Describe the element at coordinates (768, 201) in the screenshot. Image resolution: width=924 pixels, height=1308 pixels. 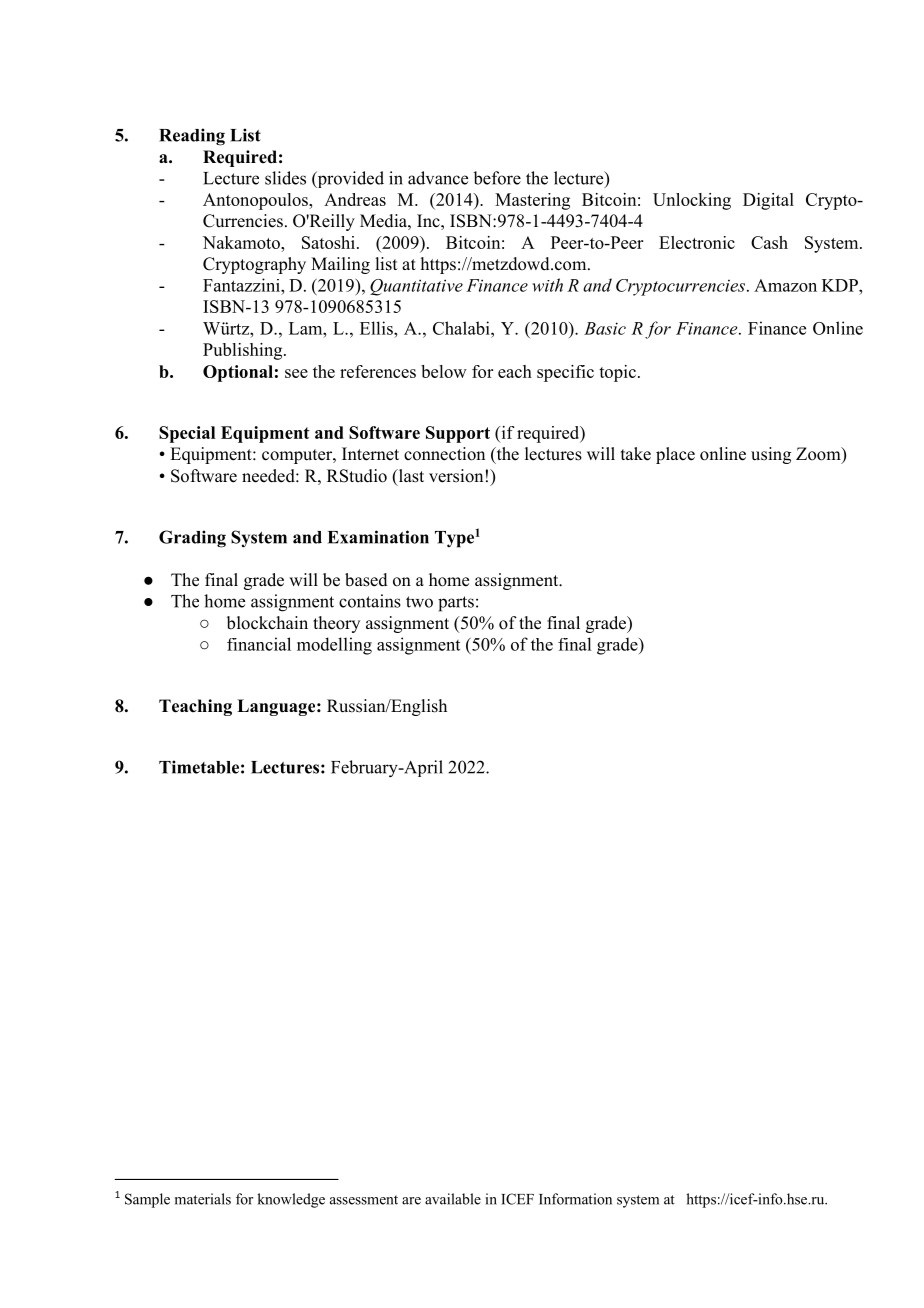
I see `Digital` at that location.
